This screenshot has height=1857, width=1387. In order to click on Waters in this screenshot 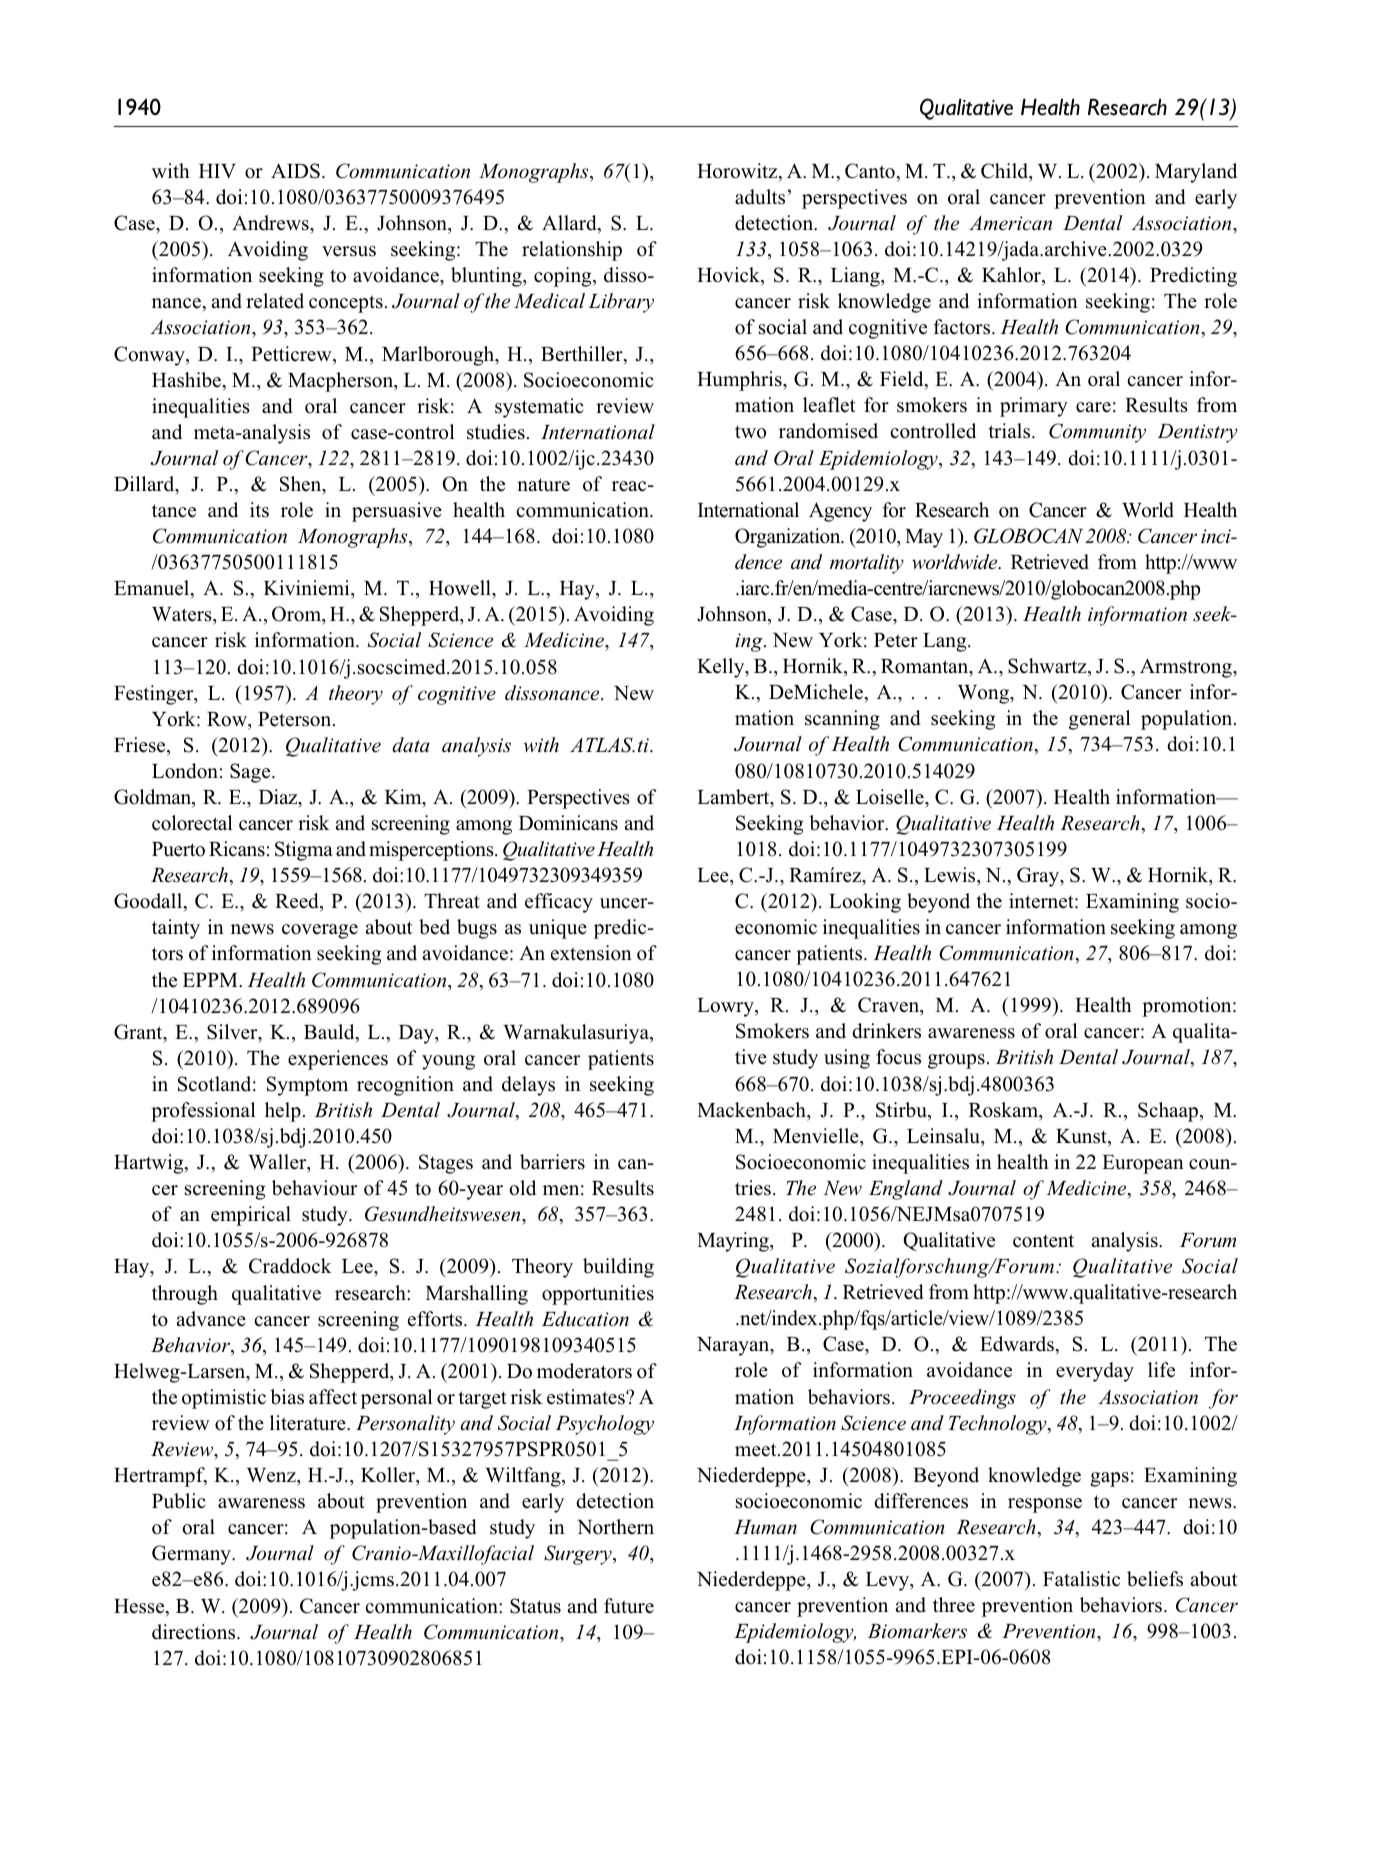, I will do `click(183, 616)`.
